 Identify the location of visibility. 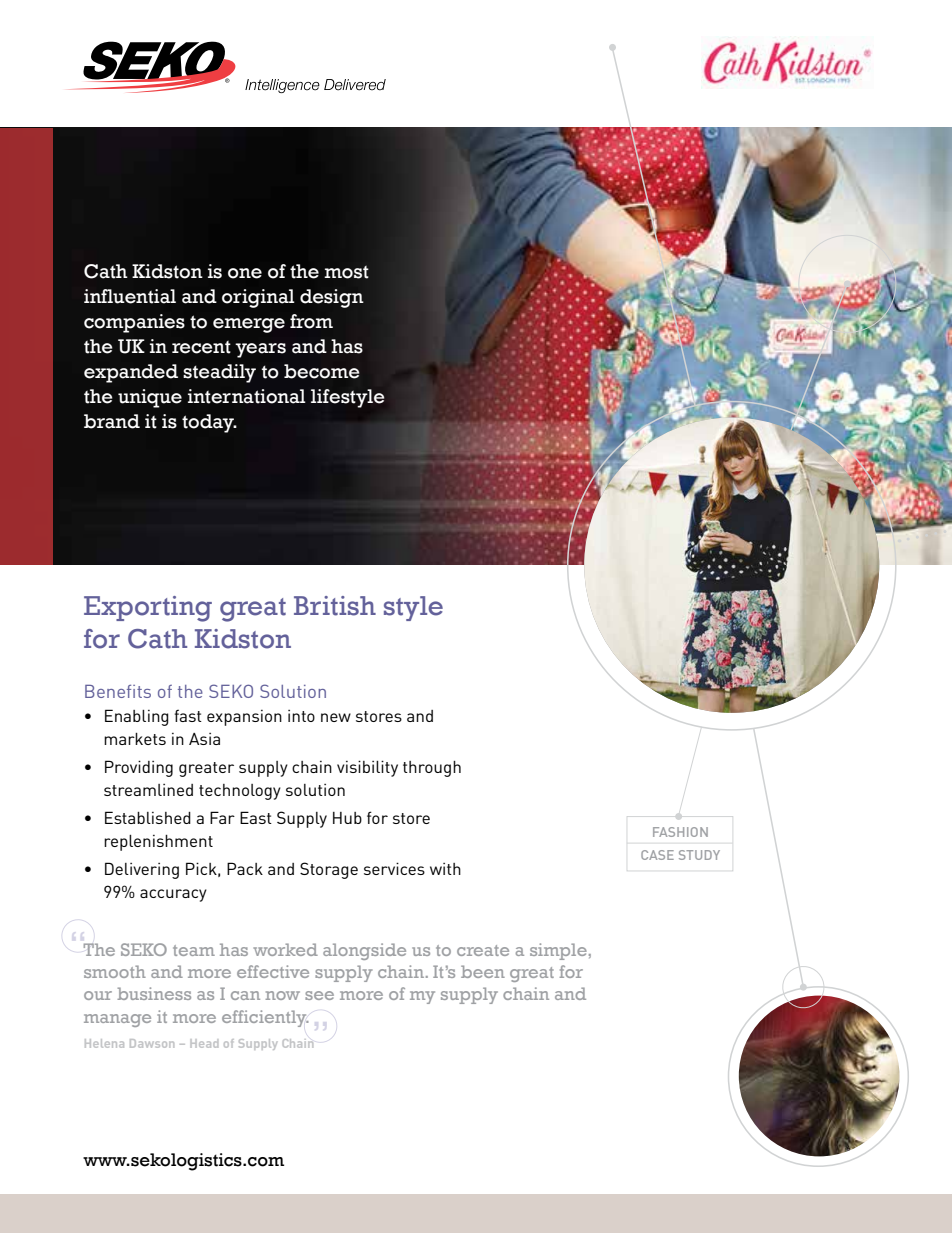
(367, 768).
